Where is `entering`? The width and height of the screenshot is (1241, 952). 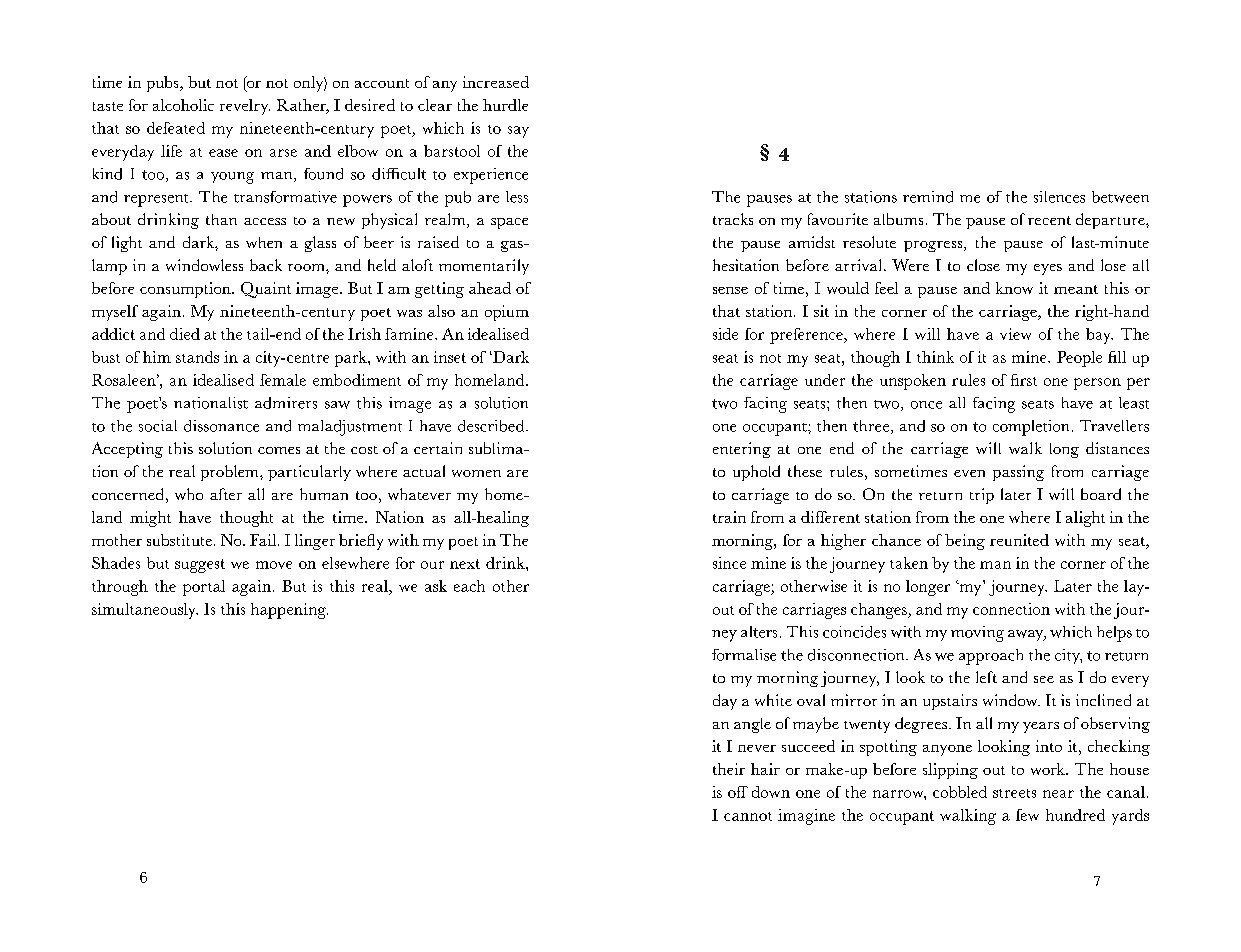
entering is located at coordinates (742, 450).
